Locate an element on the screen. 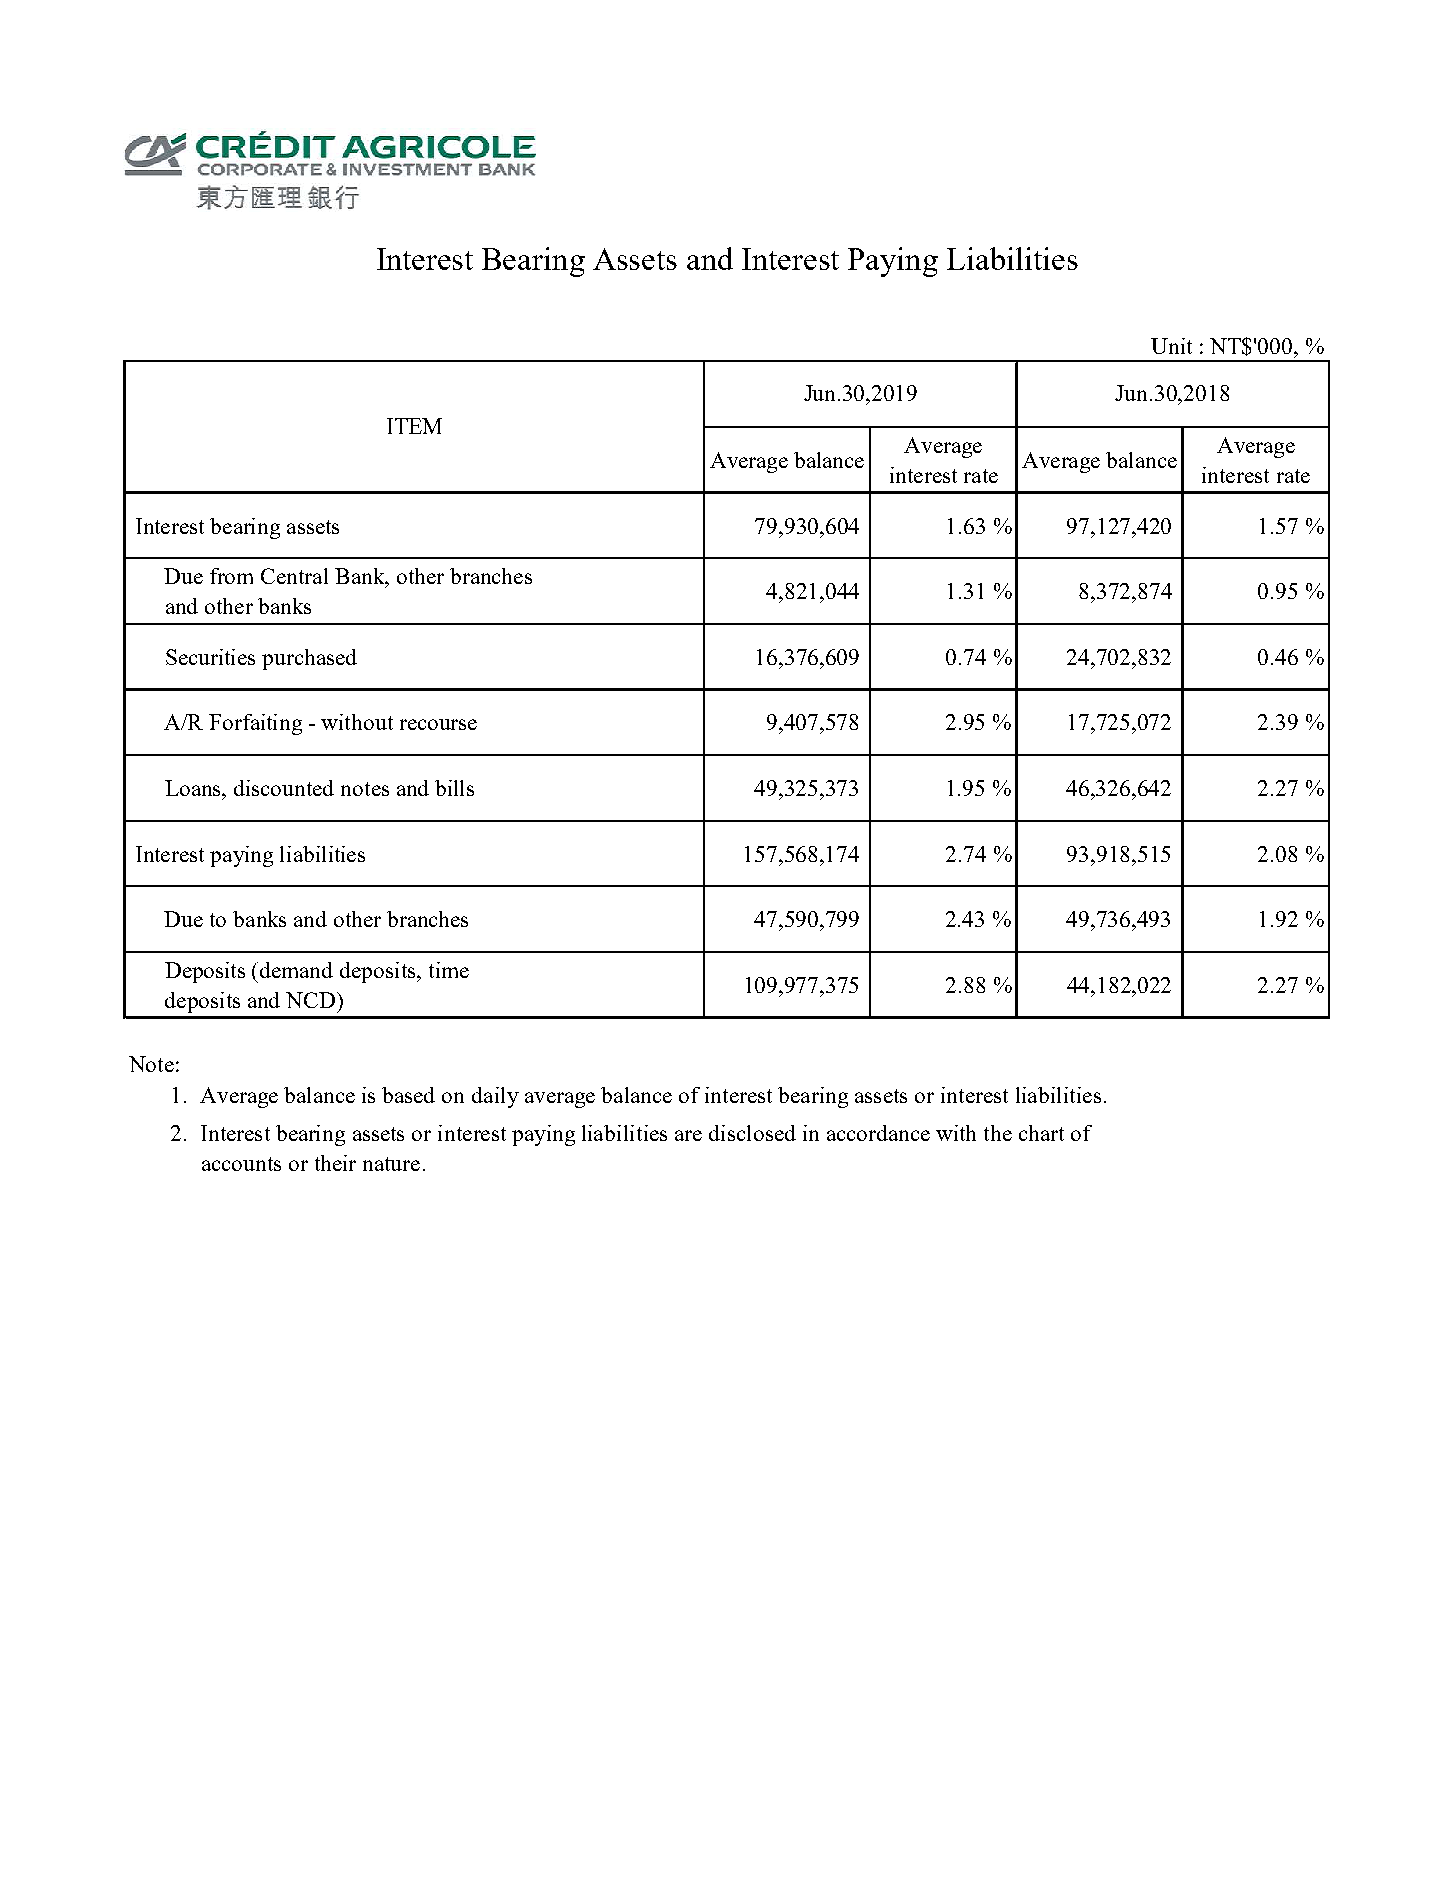 The width and height of the screenshot is (1456, 1884). time is located at coordinates (449, 970).
